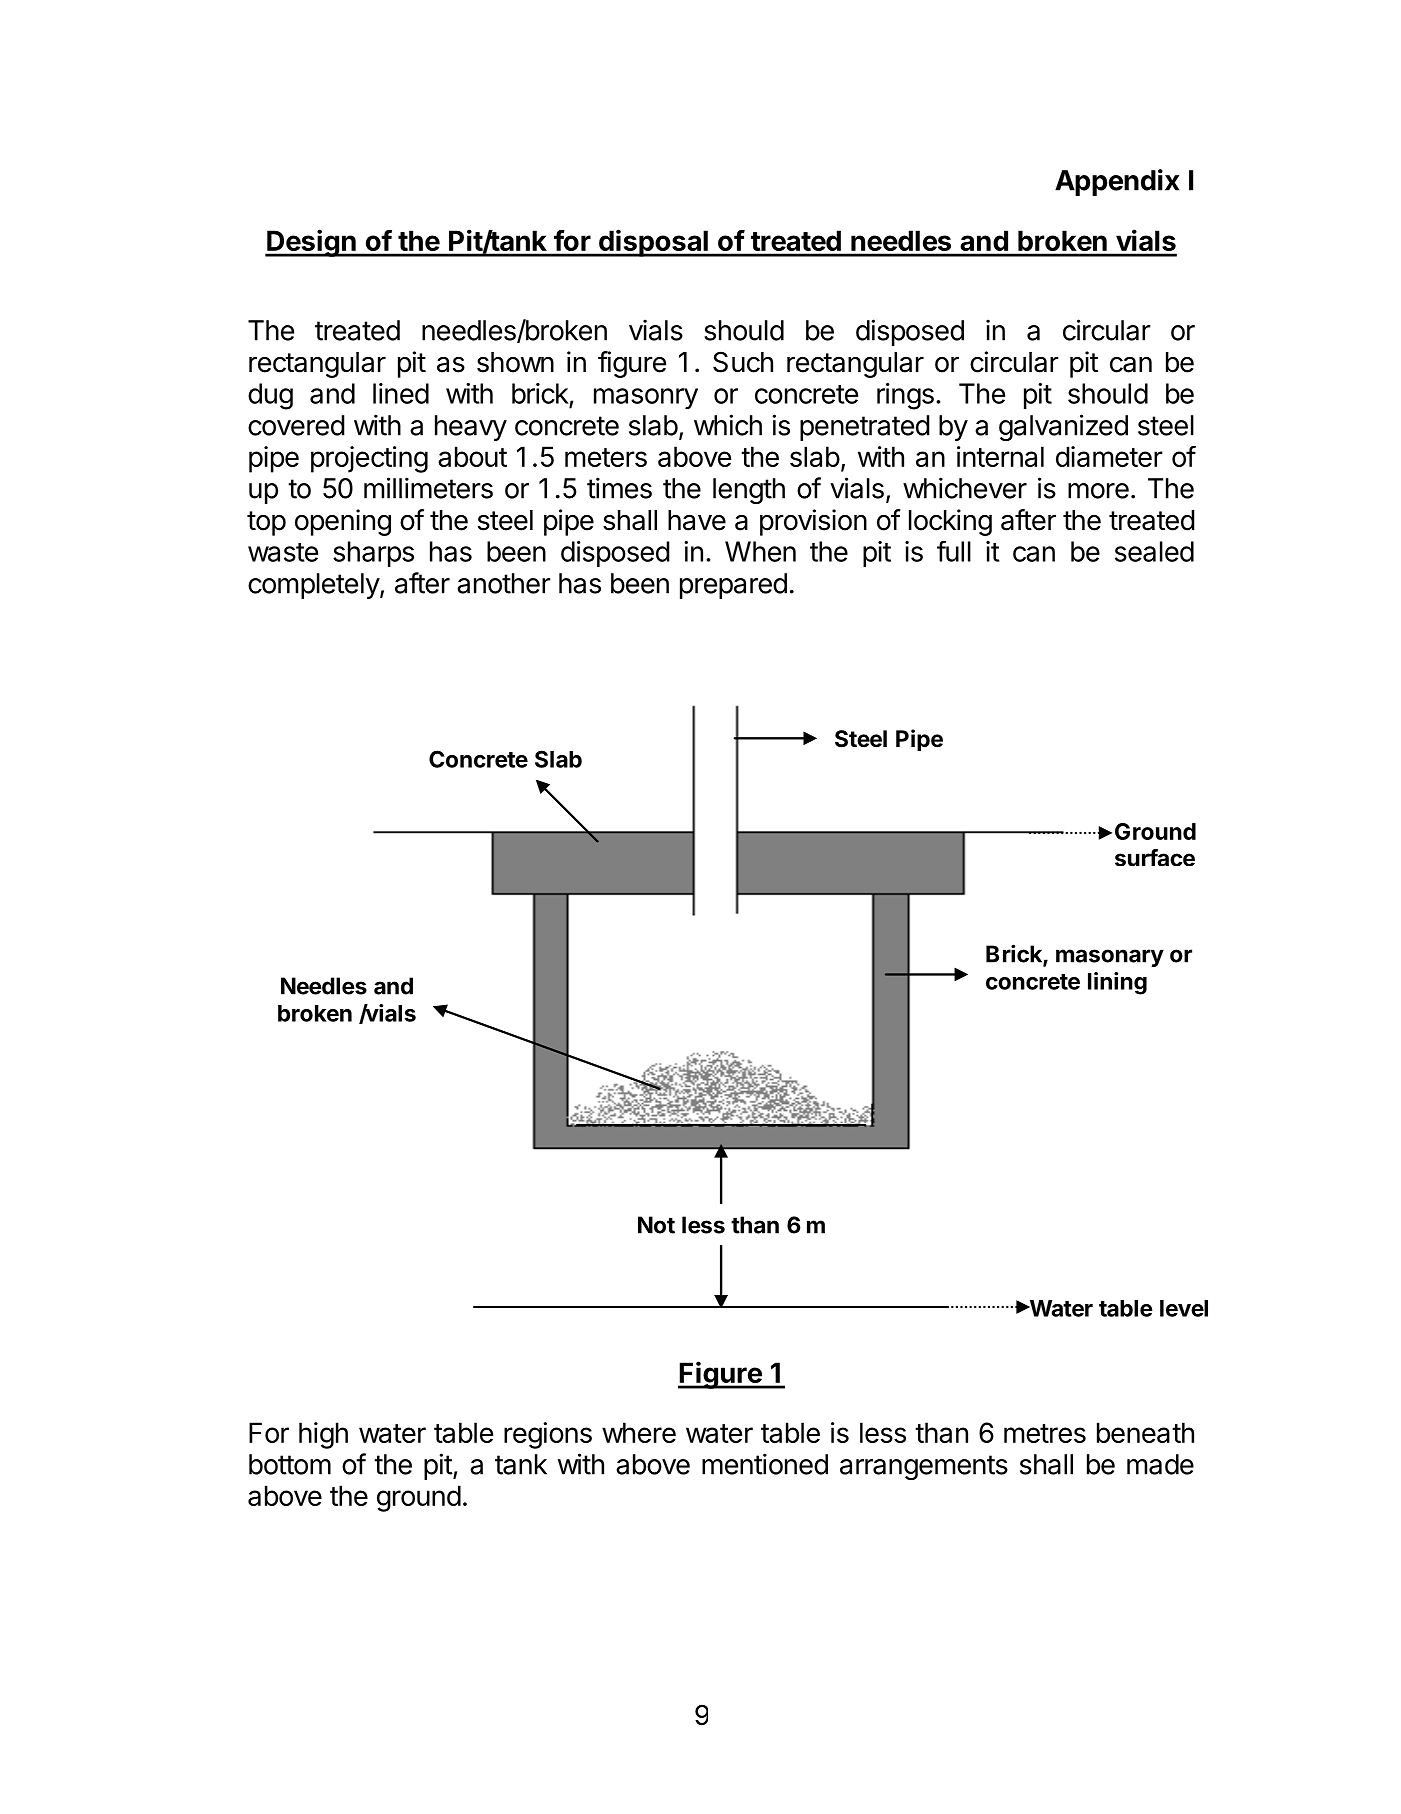 This screenshot has width=1401, height=1814. Describe the element at coordinates (1184, 1308) in the screenshot. I see `level` at that location.
